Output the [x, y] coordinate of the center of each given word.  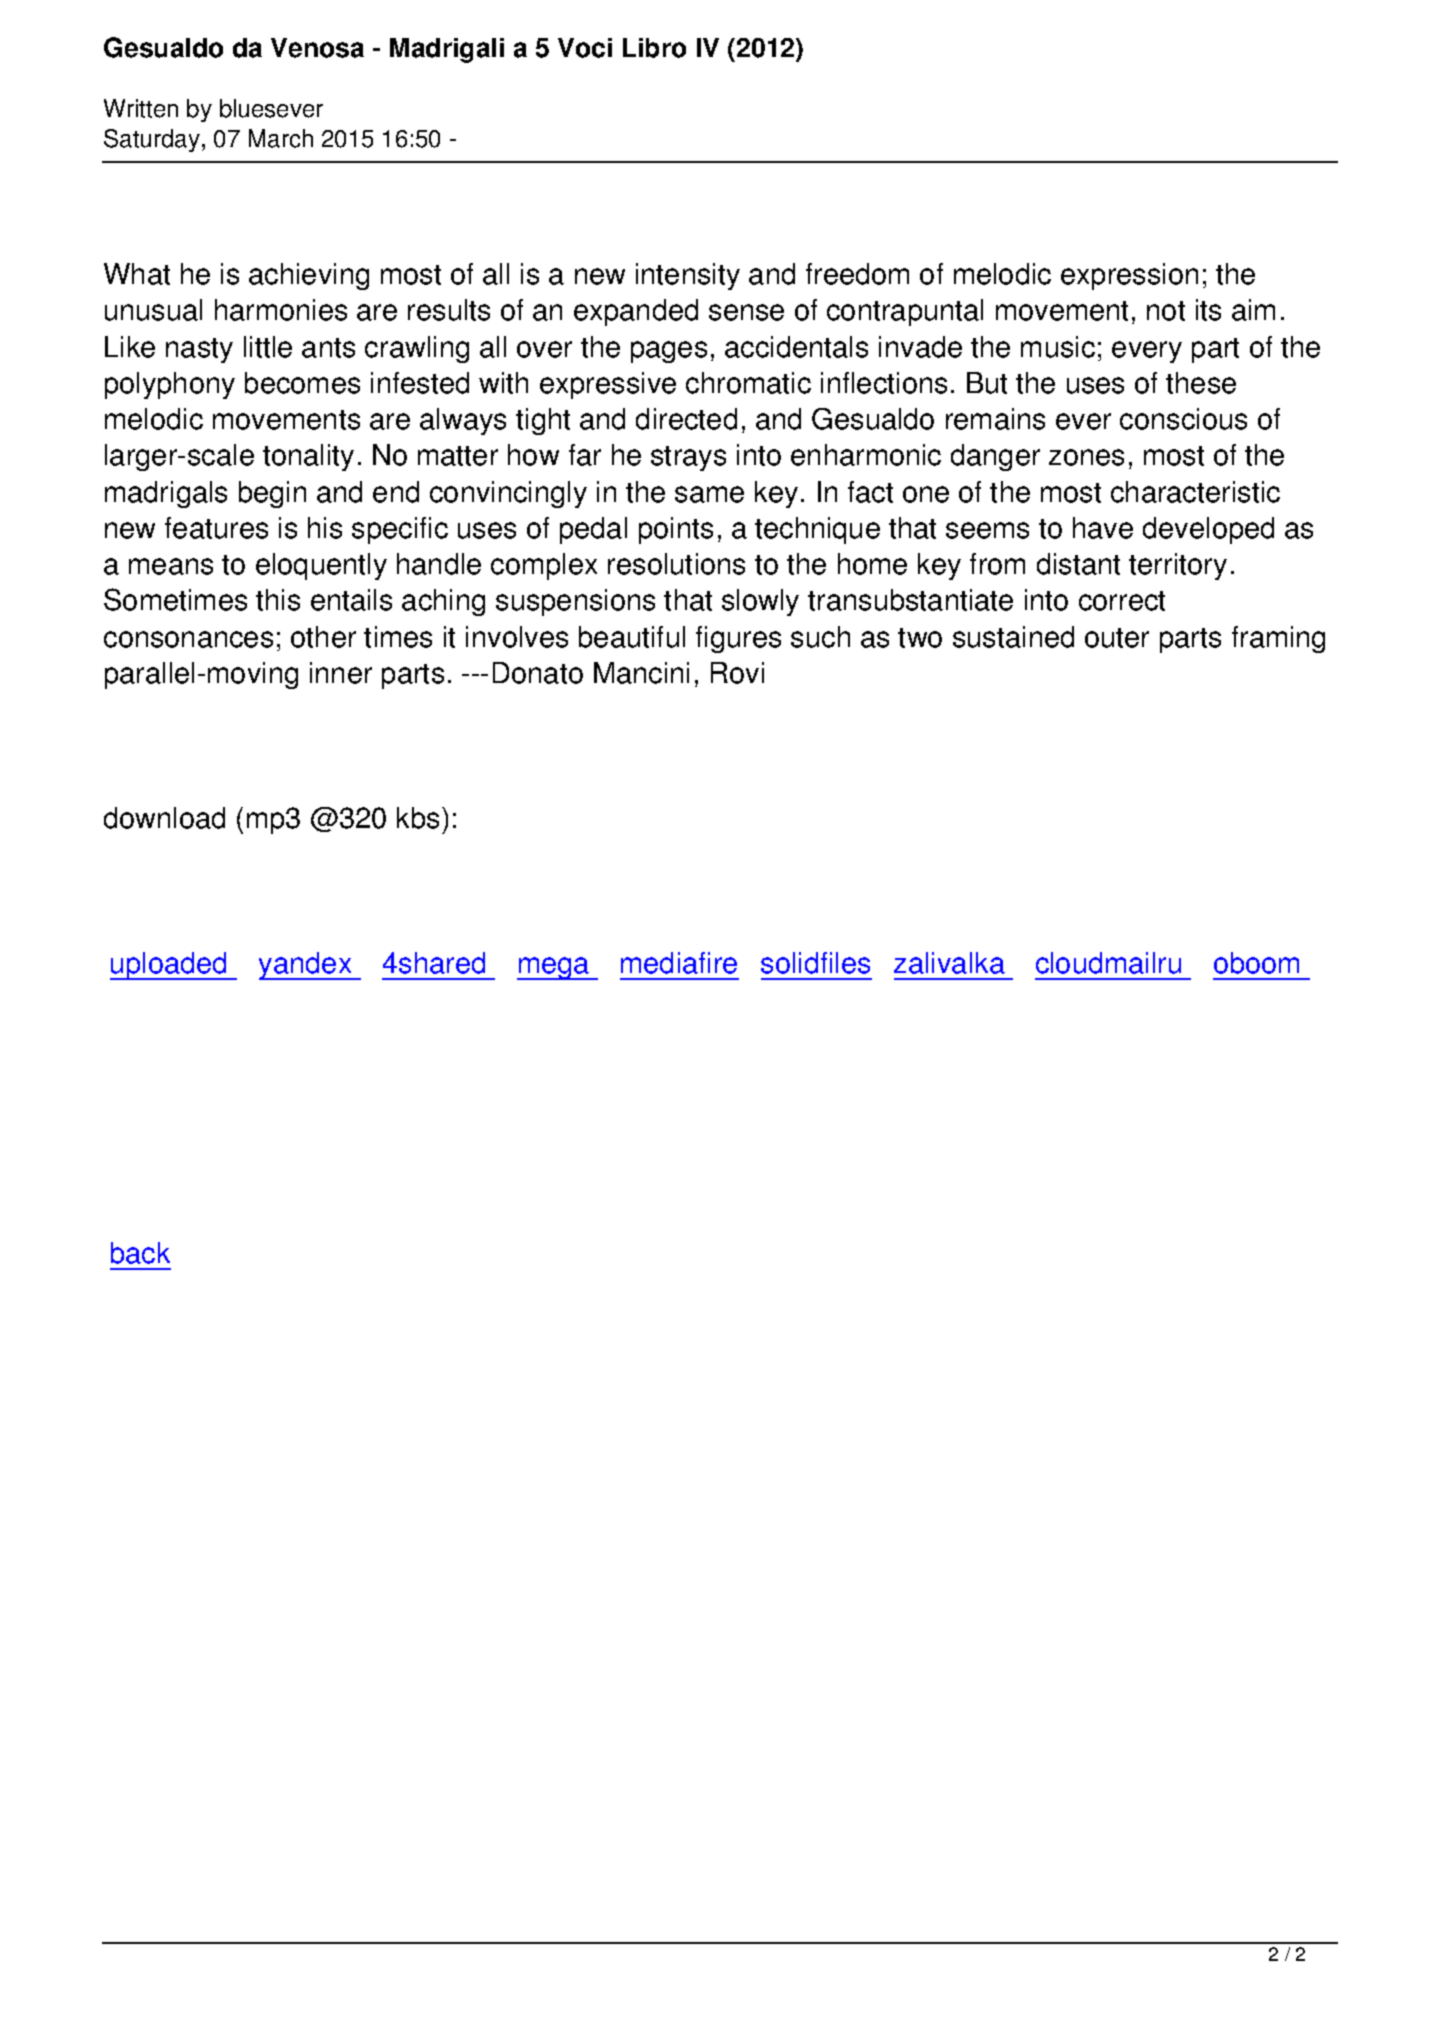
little [268, 347]
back [140, 1253]
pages [669, 352]
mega [554, 968]
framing [1278, 639]
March [281, 138]
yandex [306, 966]
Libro [654, 48]
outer [1117, 638]
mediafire [679, 963]
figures [738, 639]
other [323, 637]
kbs [418, 818]
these [1201, 383]
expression [1129, 276]
